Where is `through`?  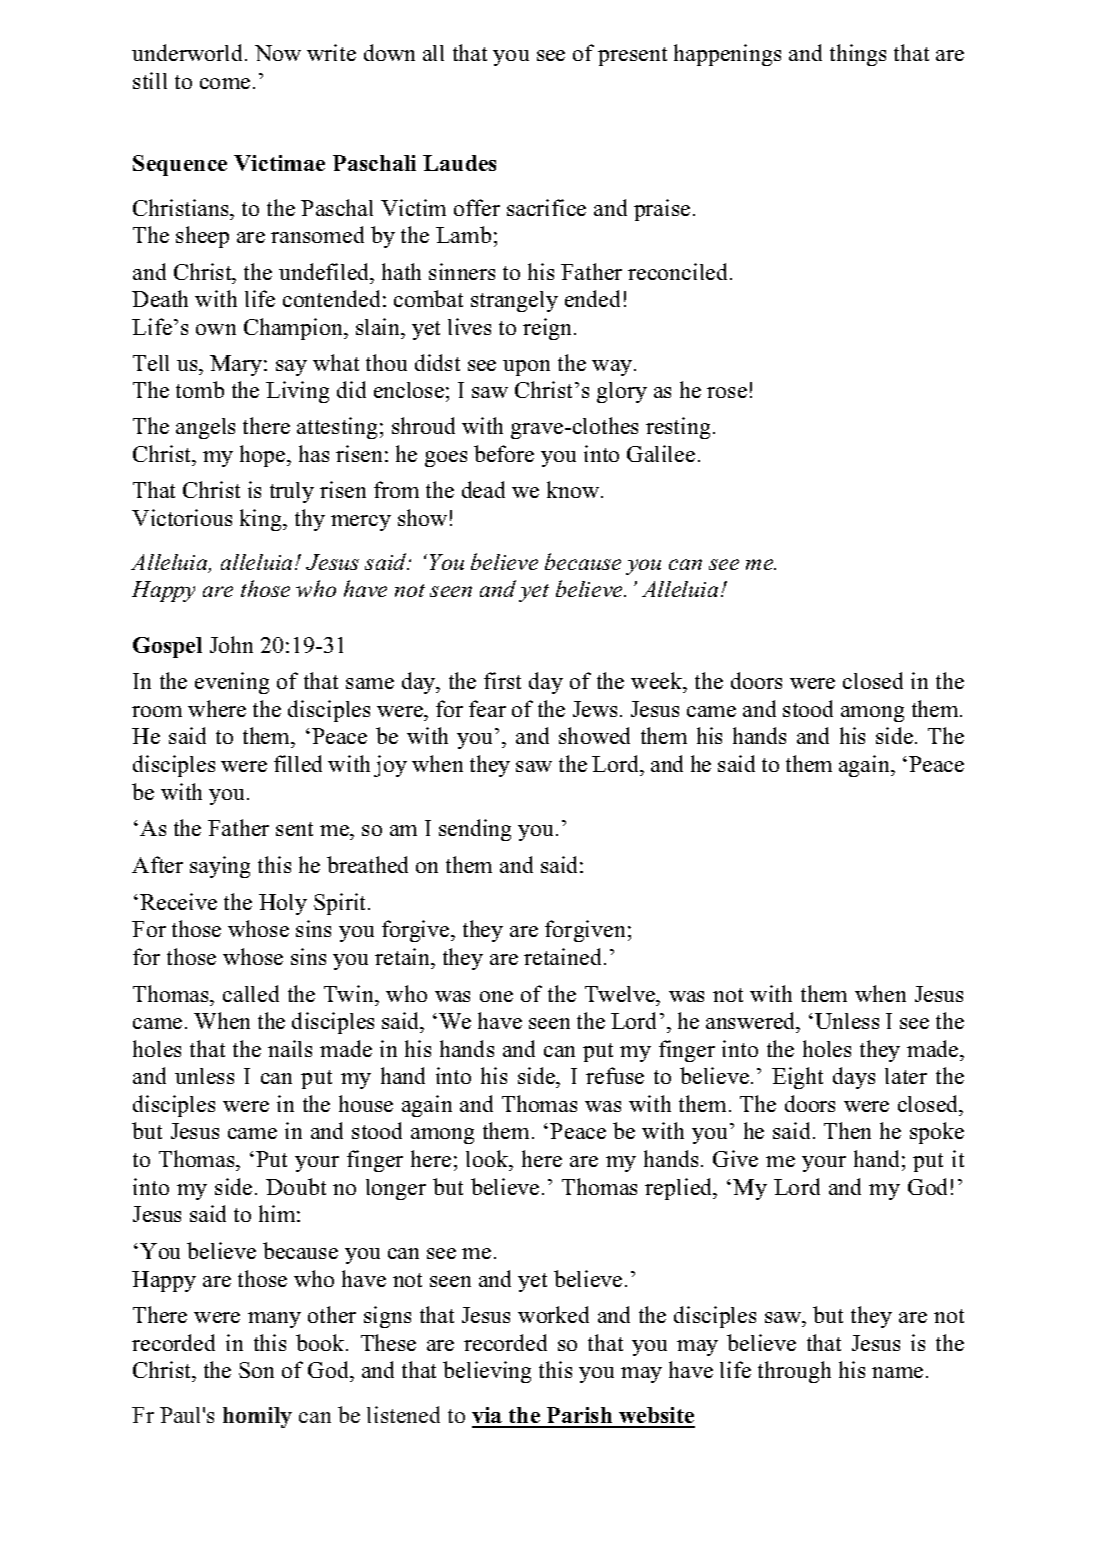 through is located at coordinates (794, 1372).
